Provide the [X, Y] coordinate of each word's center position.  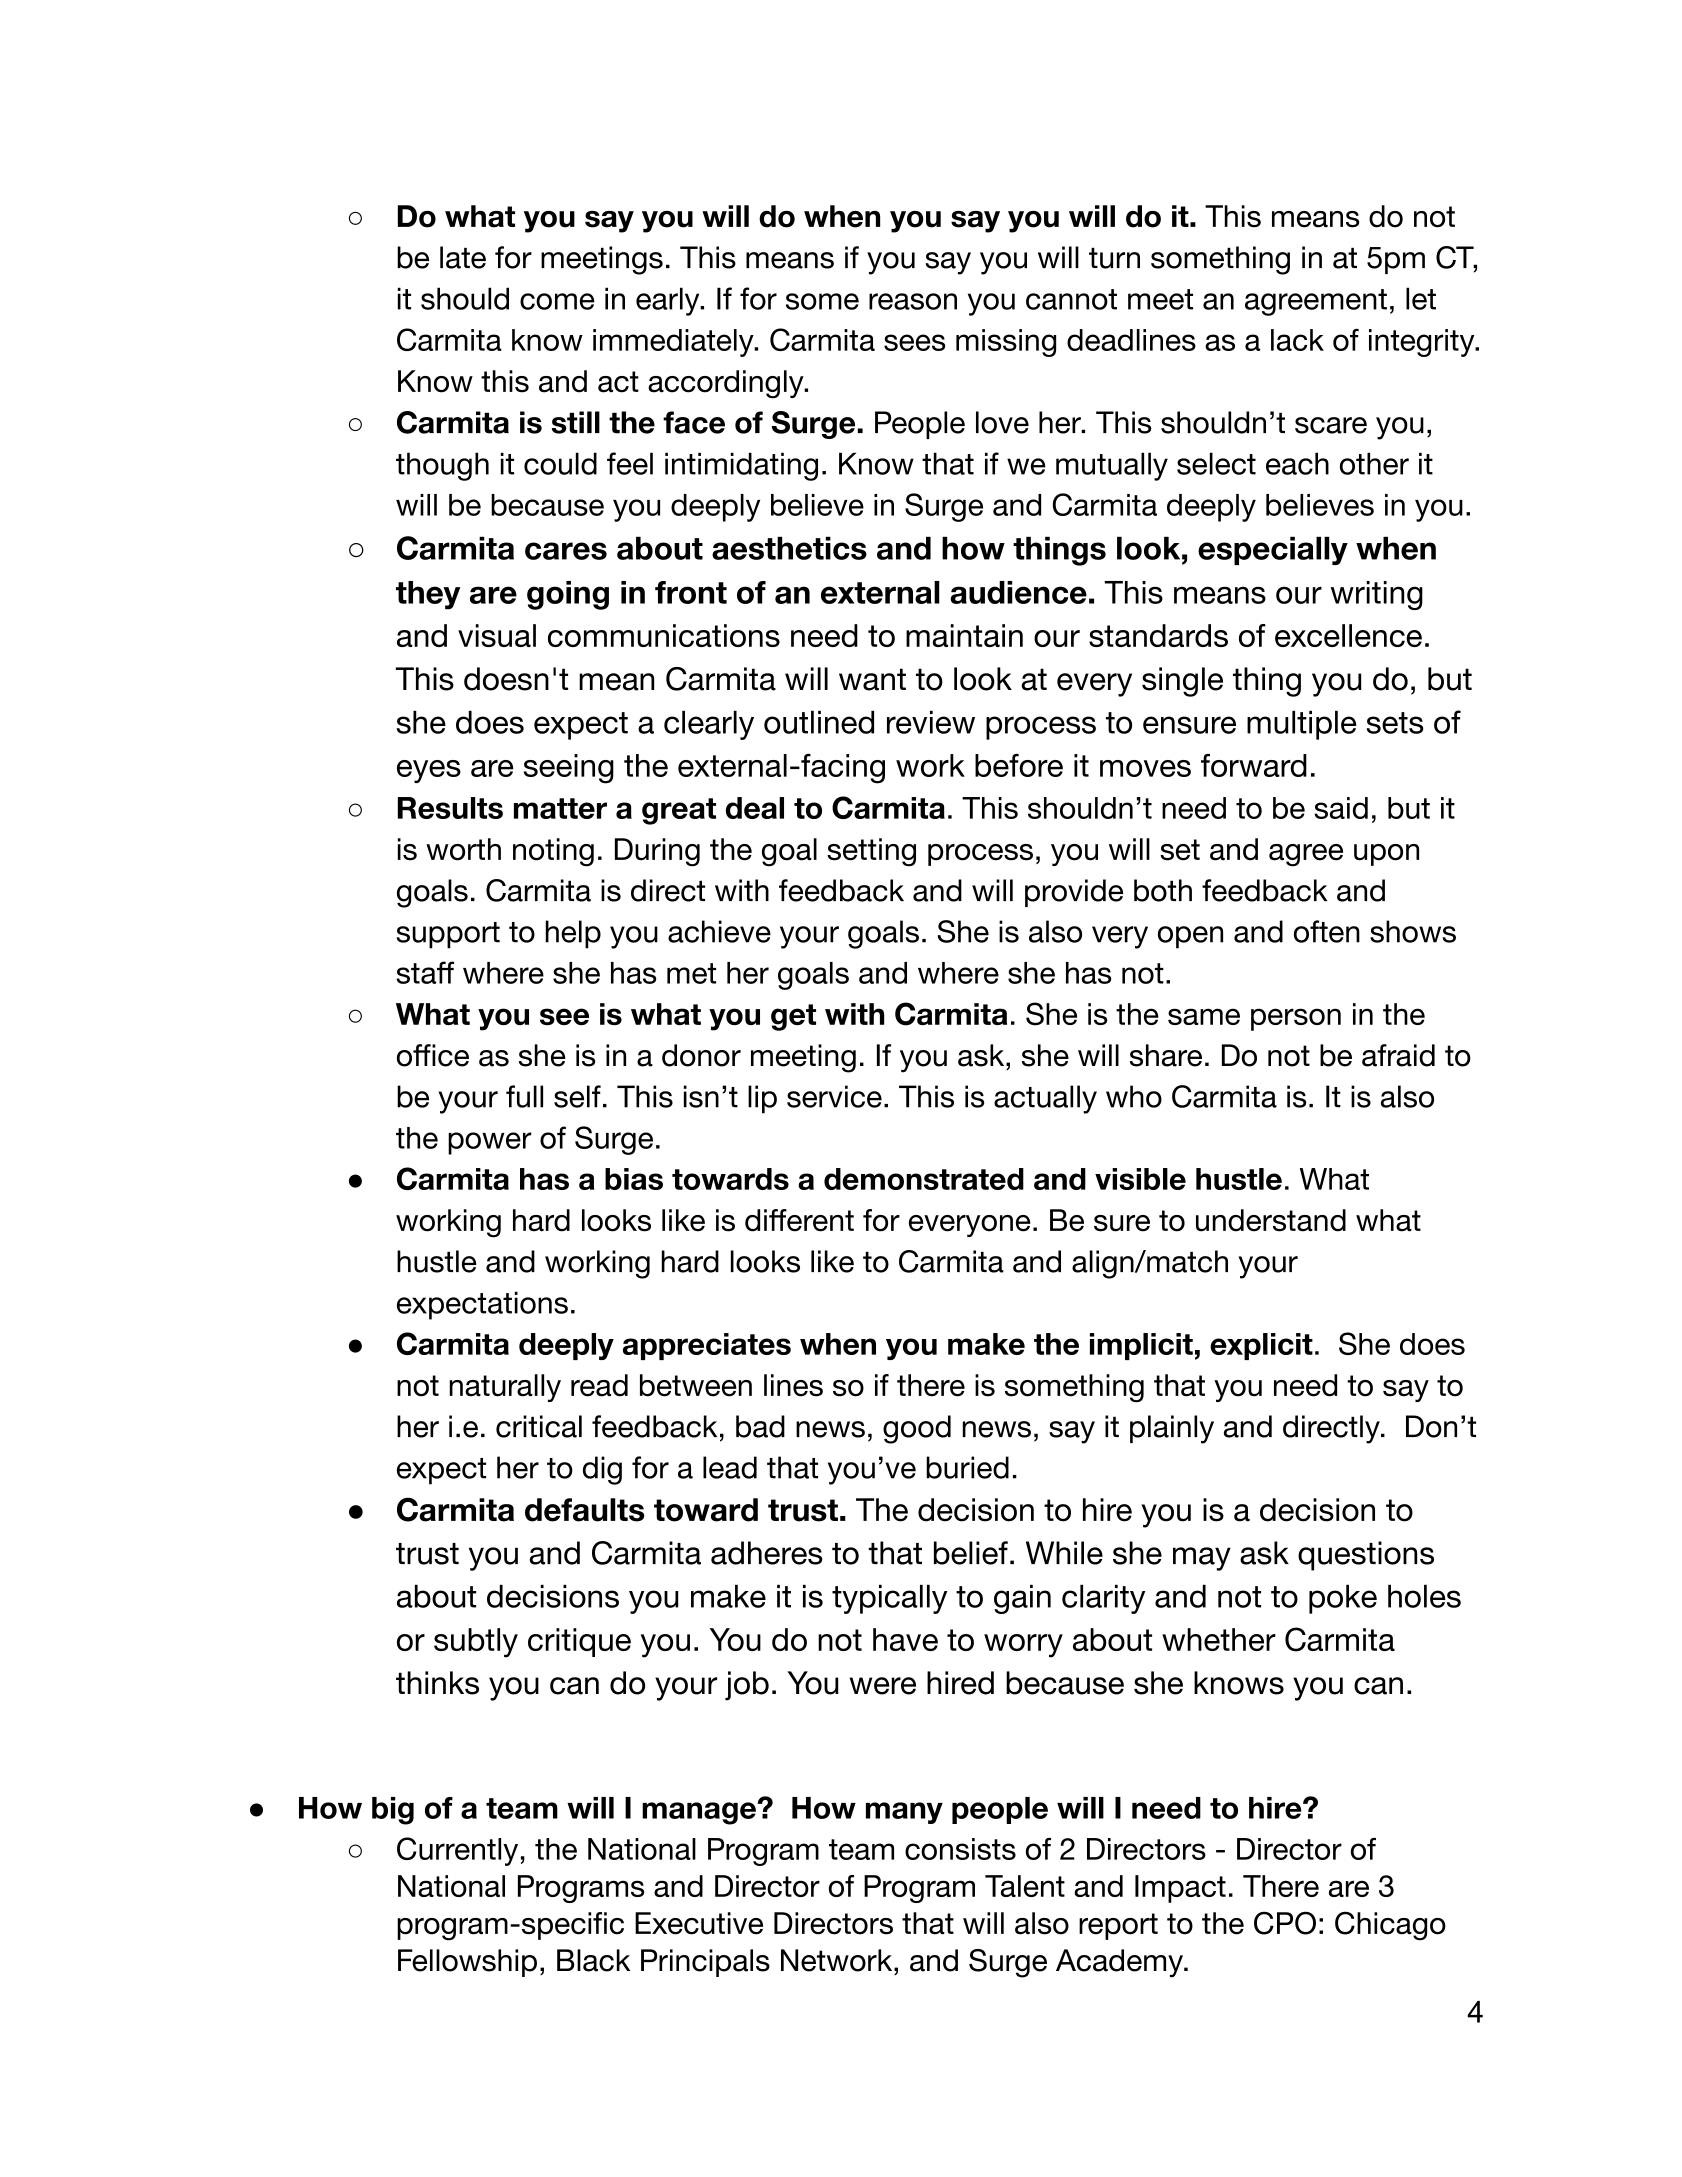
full [524, 1096]
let [1421, 298]
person [1296, 1019]
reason [913, 301]
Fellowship [467, 1963]
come [557, 301]
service [834, 1096]
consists [960, 1849]
